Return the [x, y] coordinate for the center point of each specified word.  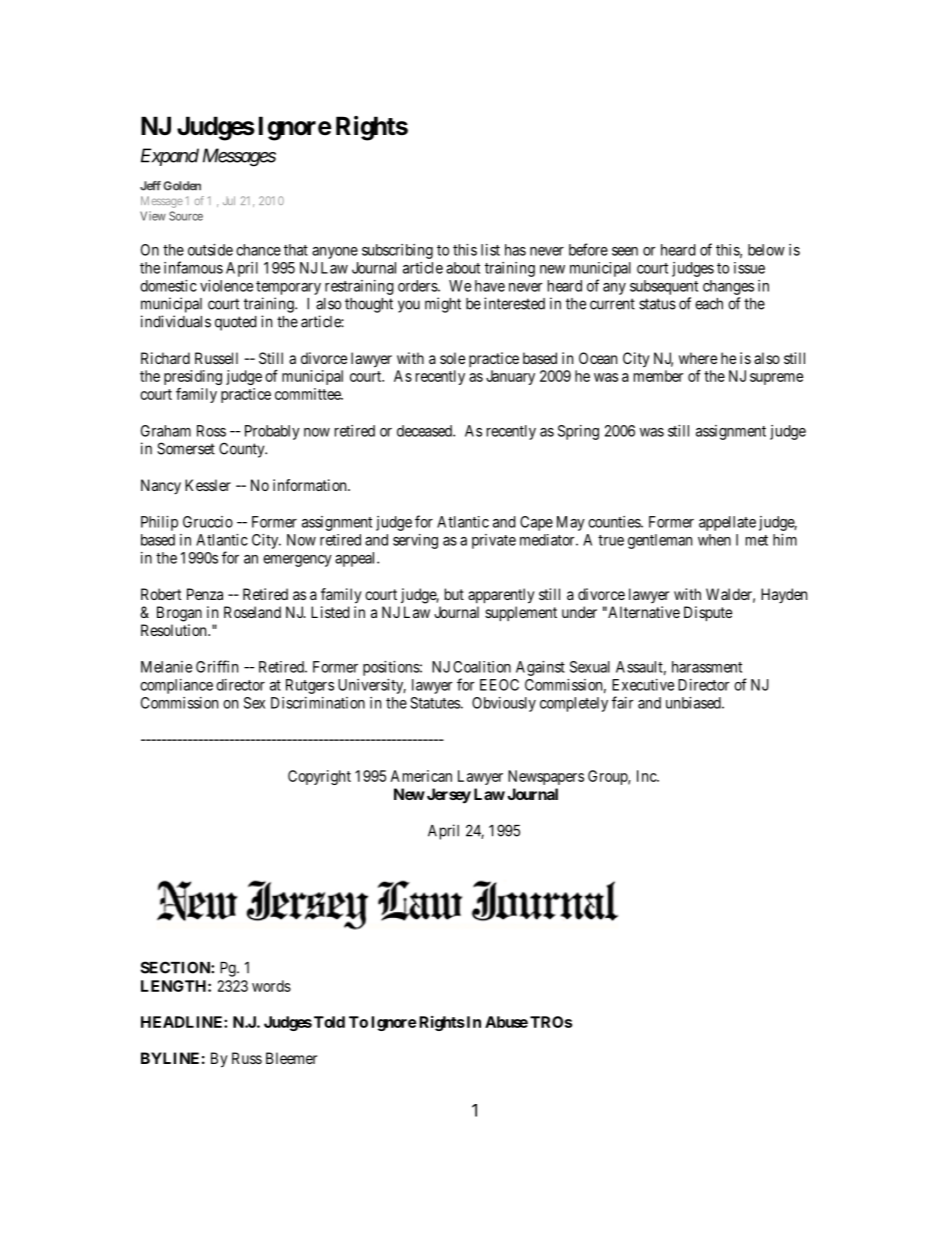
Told [329, 1022]
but [454, 594]
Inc [647, 776]
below [766, 250]
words [271, 986]
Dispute [708, 614]
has [515, 250]
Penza [205, 594]
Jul [229, 200]
